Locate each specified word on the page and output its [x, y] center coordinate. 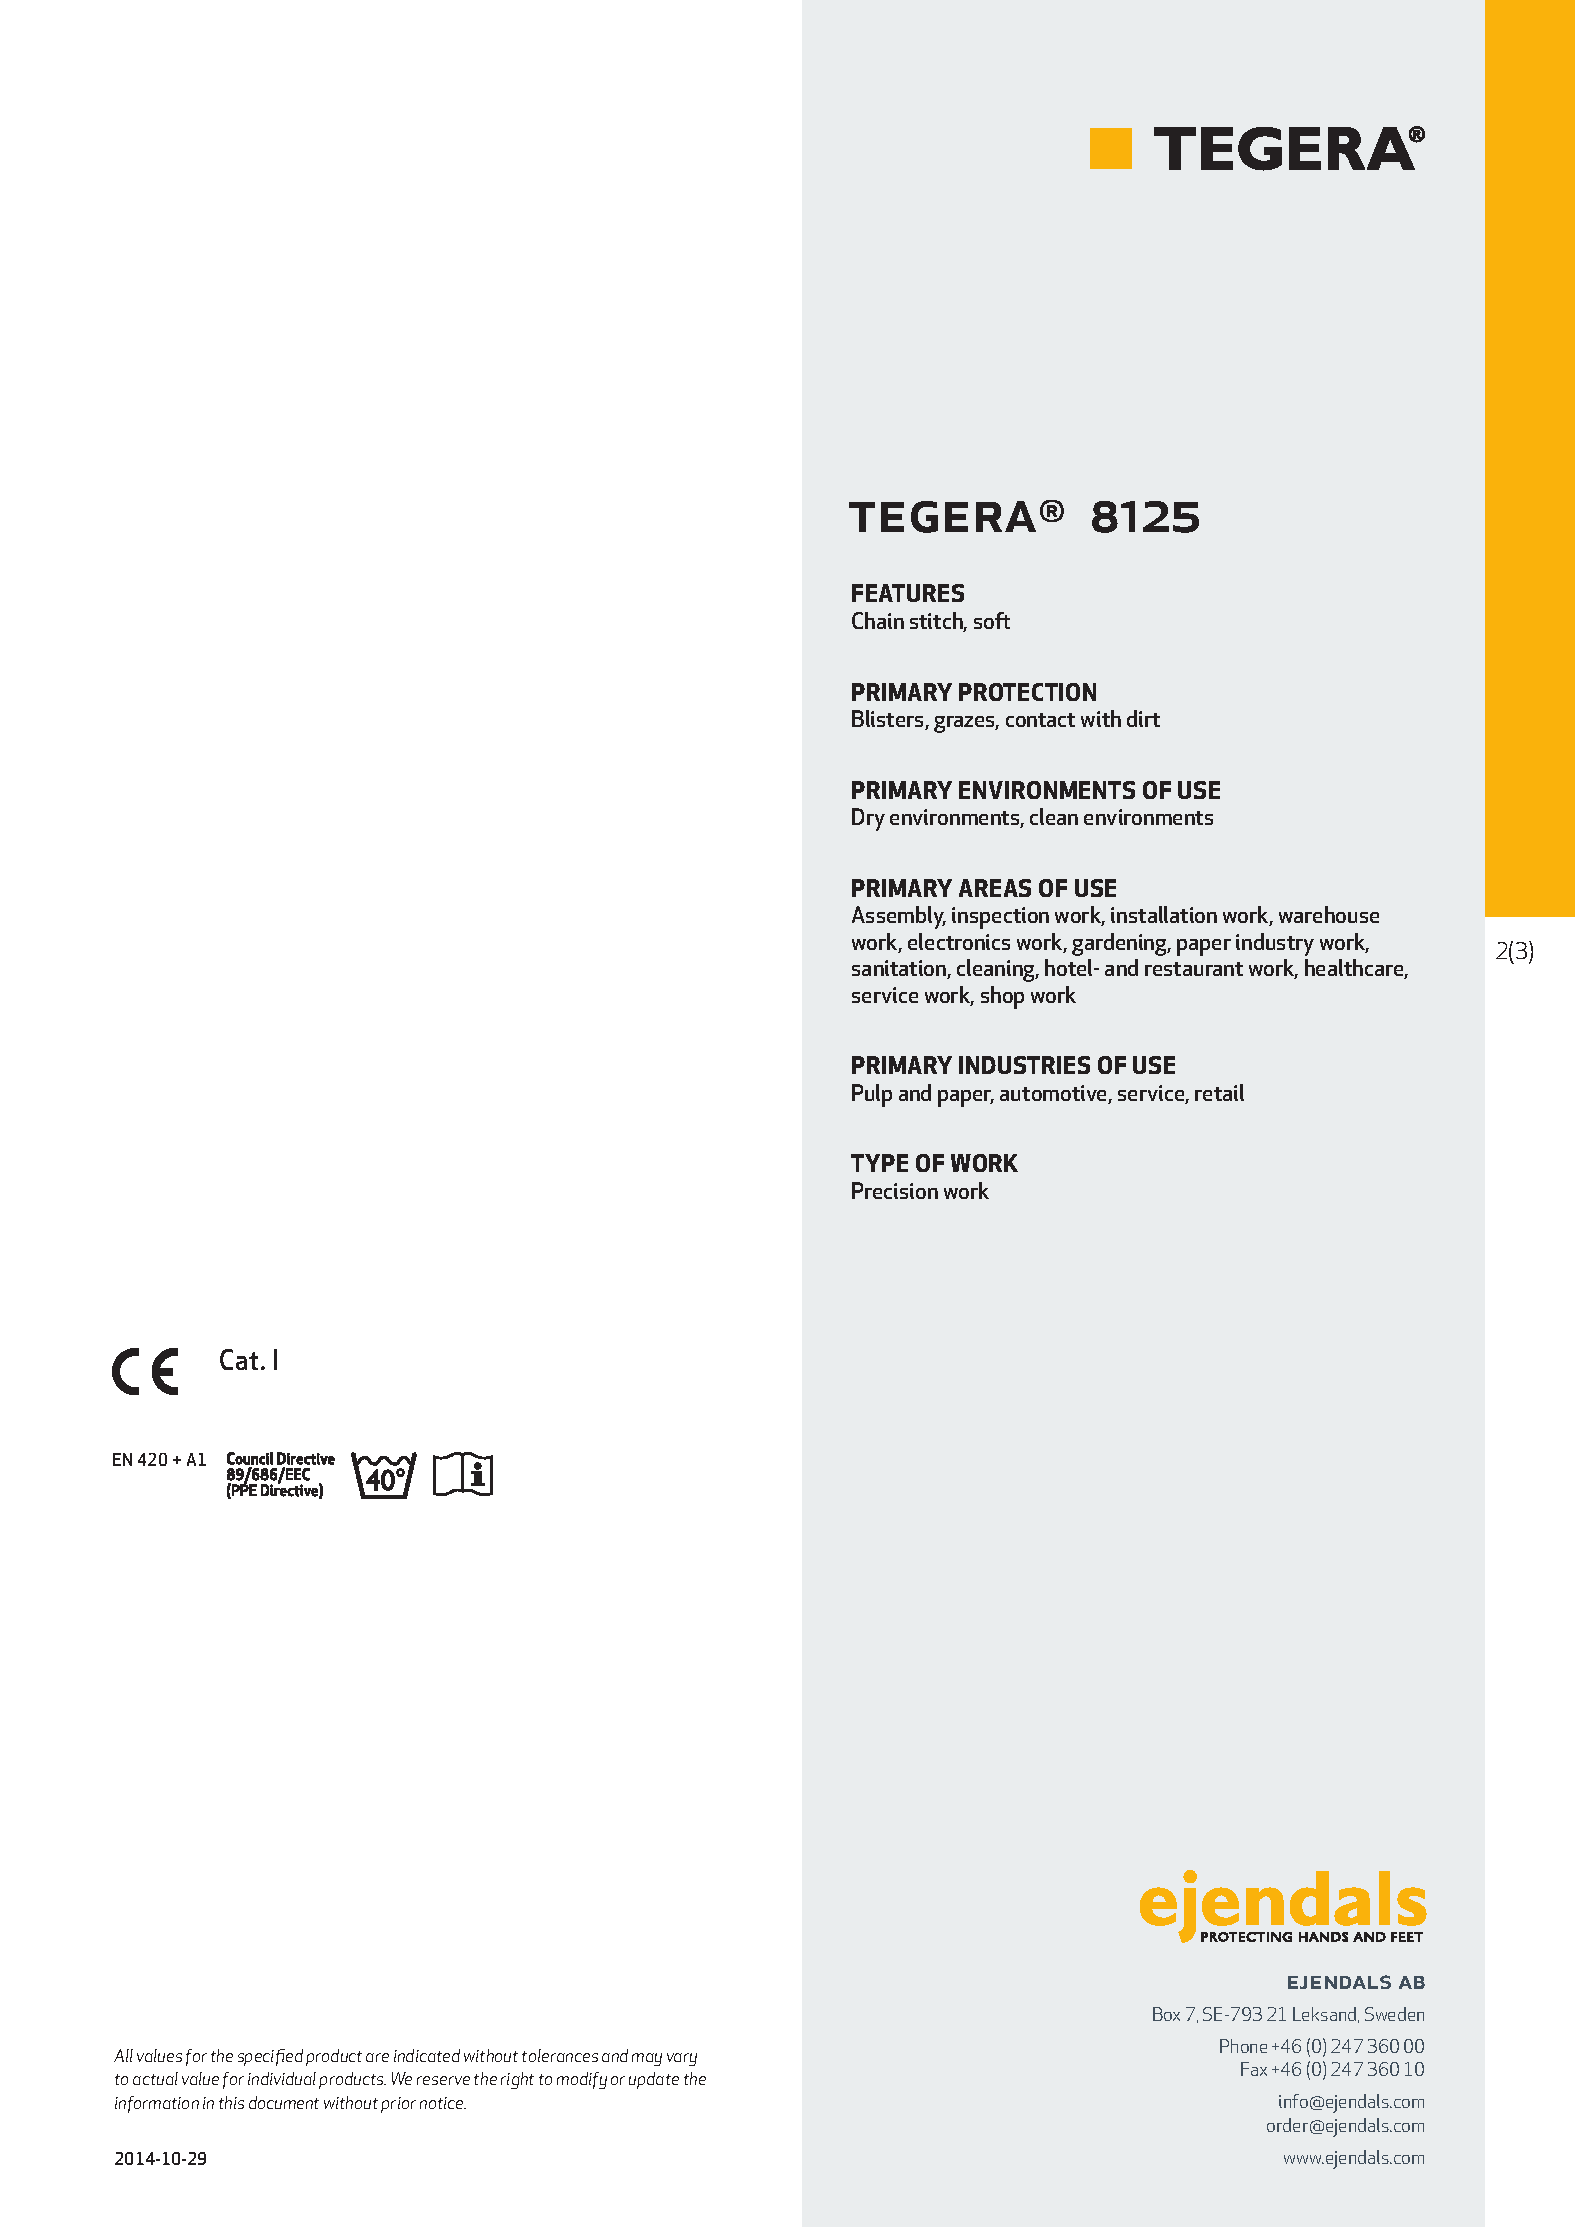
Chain [878, 620]
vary [682, 2059]
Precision [895, 1190]
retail [1219, 1092]
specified [270, 2057]
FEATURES [908, 593]
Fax [1254, 2069]
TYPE [879, 1163]
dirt [1143, 718]
